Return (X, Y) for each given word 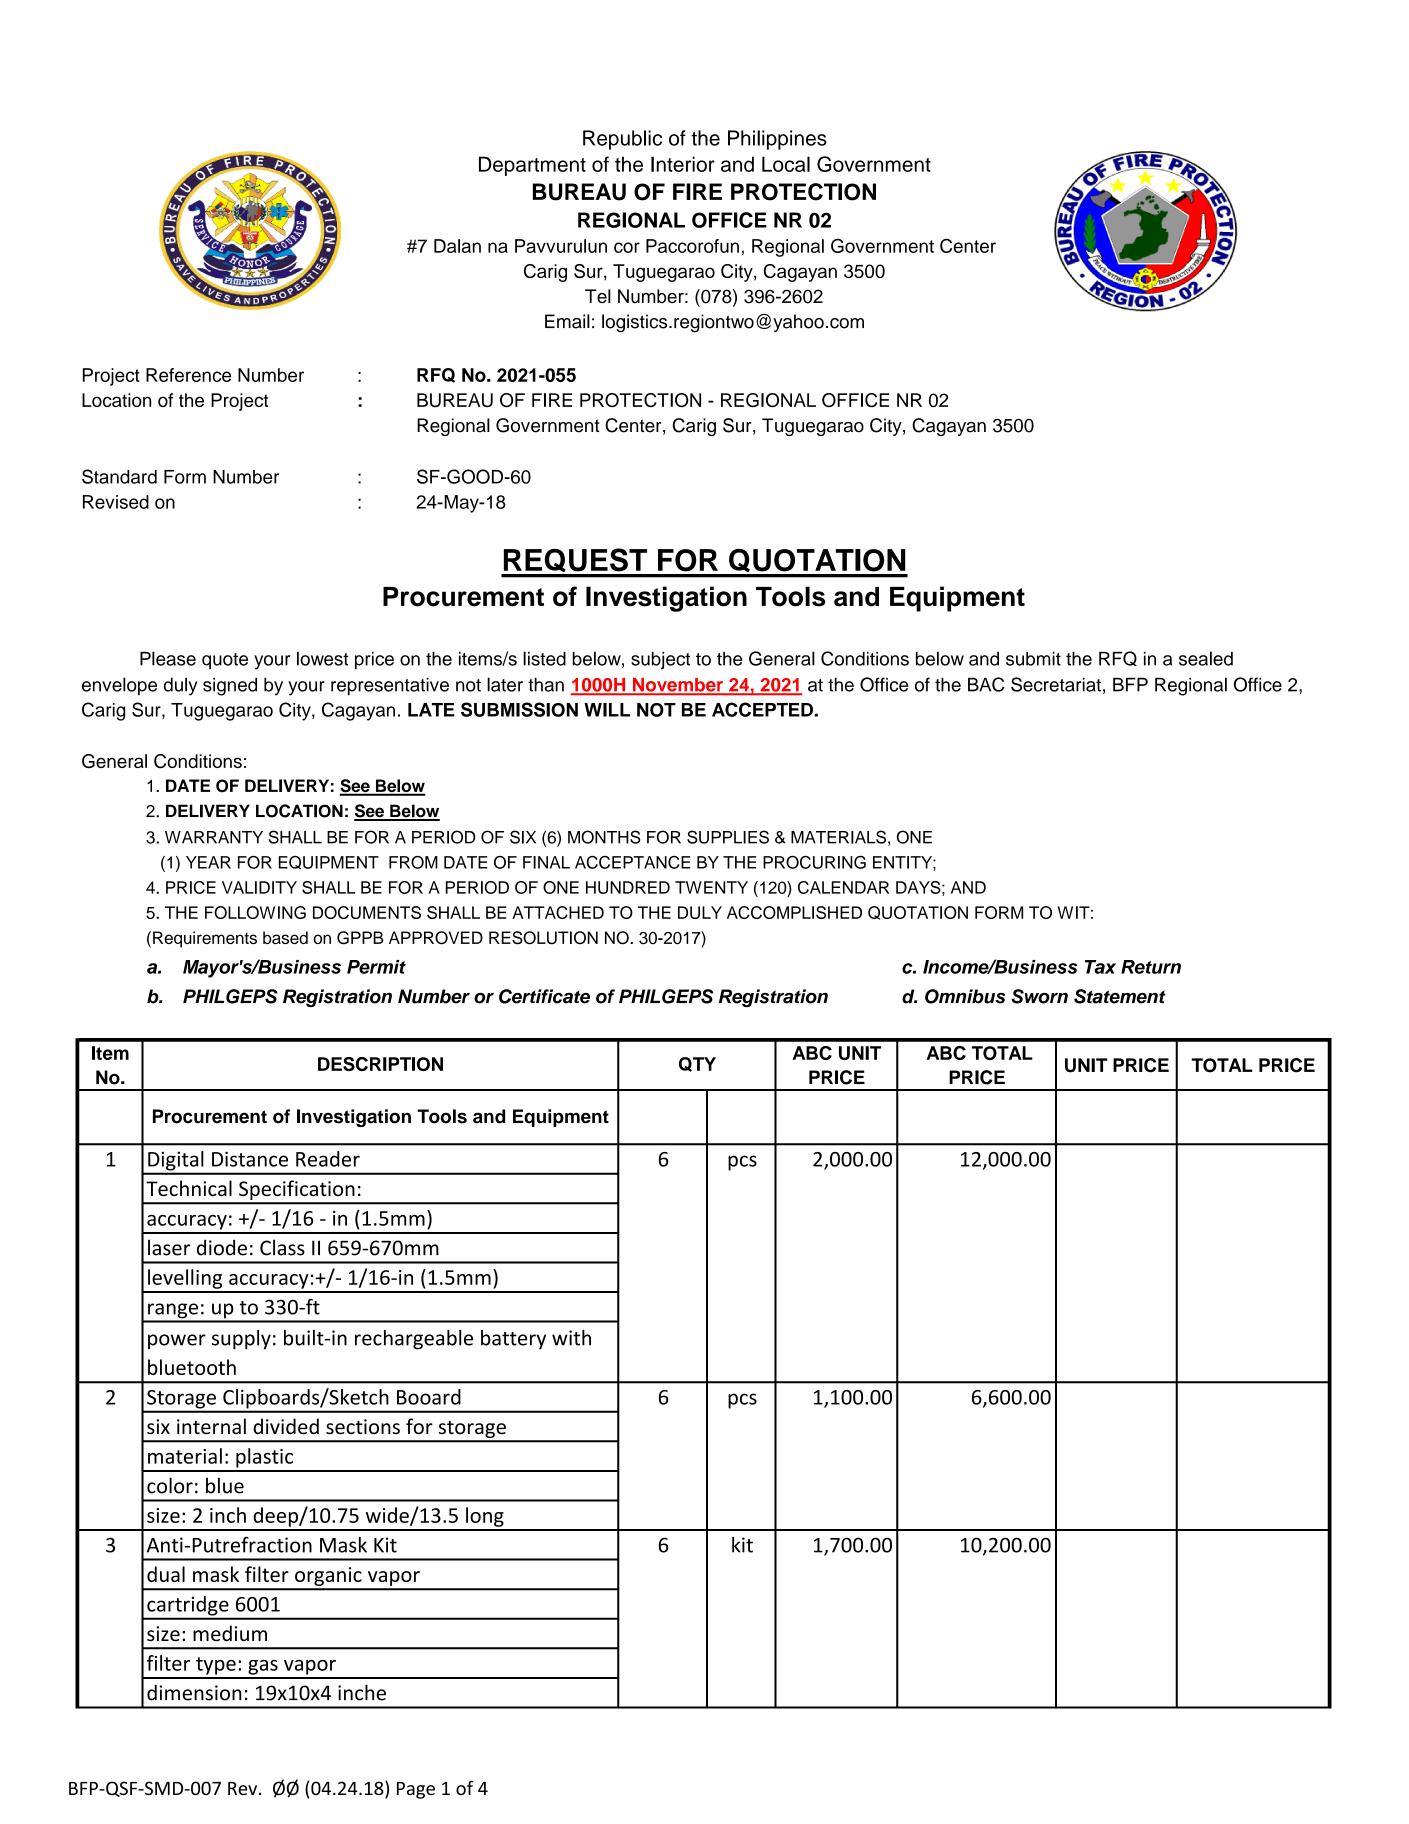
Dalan (457, 246)
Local (786, 164)
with (571, 1338)
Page (416, 1790)
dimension (194, 1692)
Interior (683, 164)
